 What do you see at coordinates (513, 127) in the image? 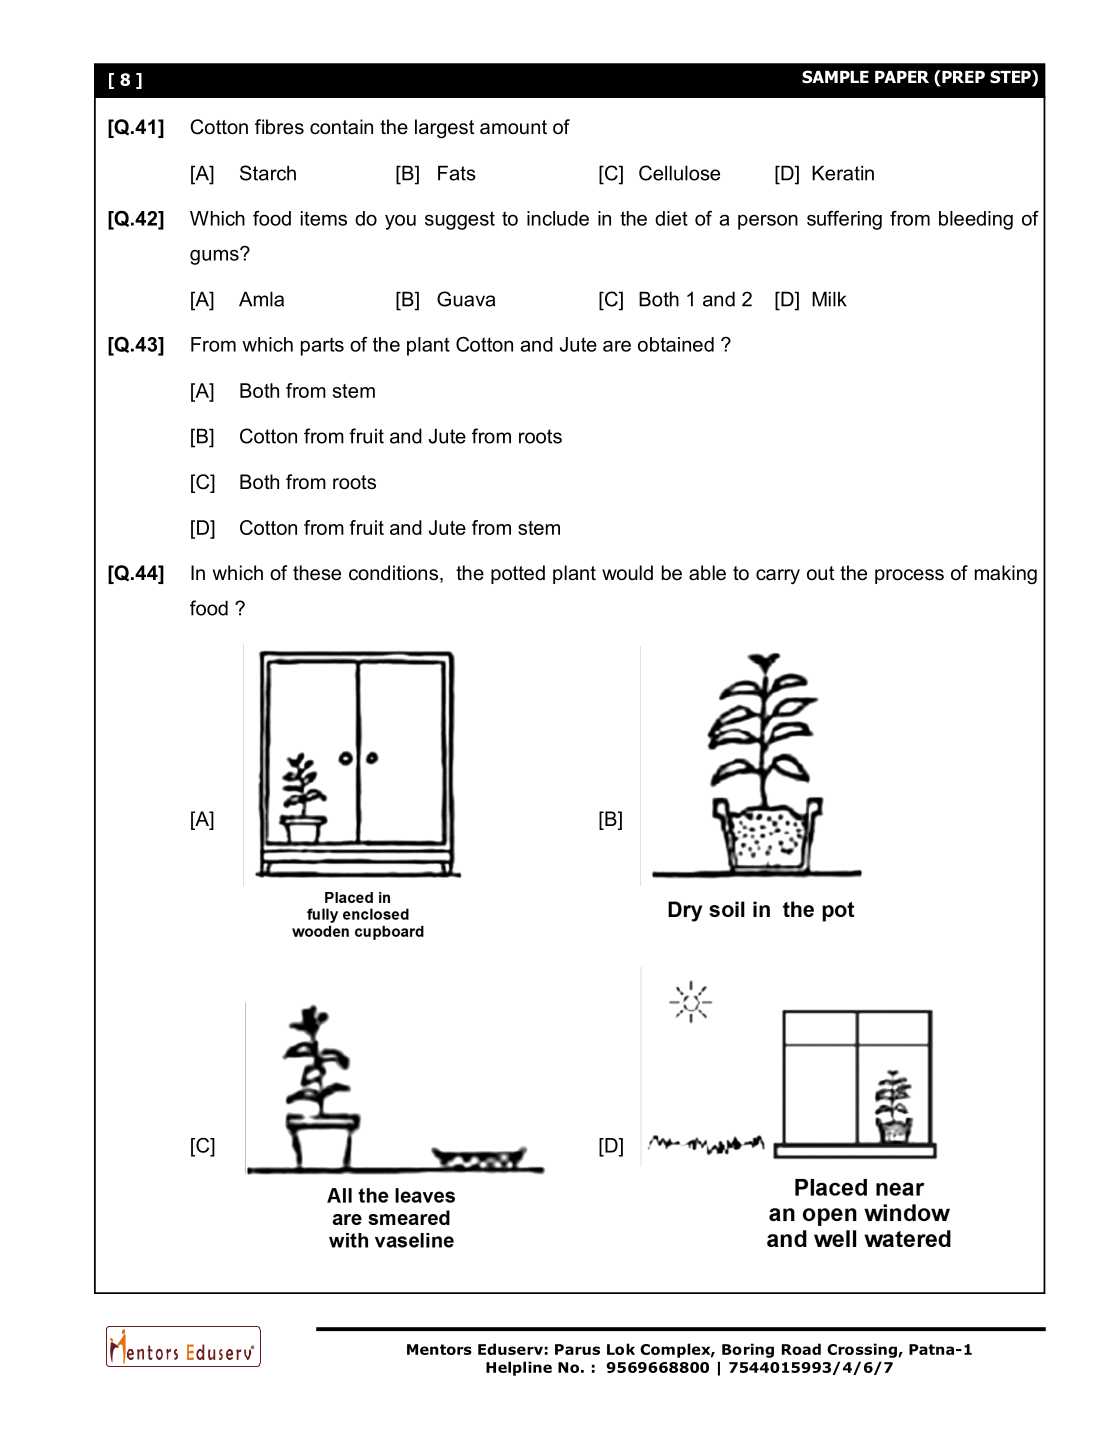
I see `amount` at bounding box center [513, 127].
